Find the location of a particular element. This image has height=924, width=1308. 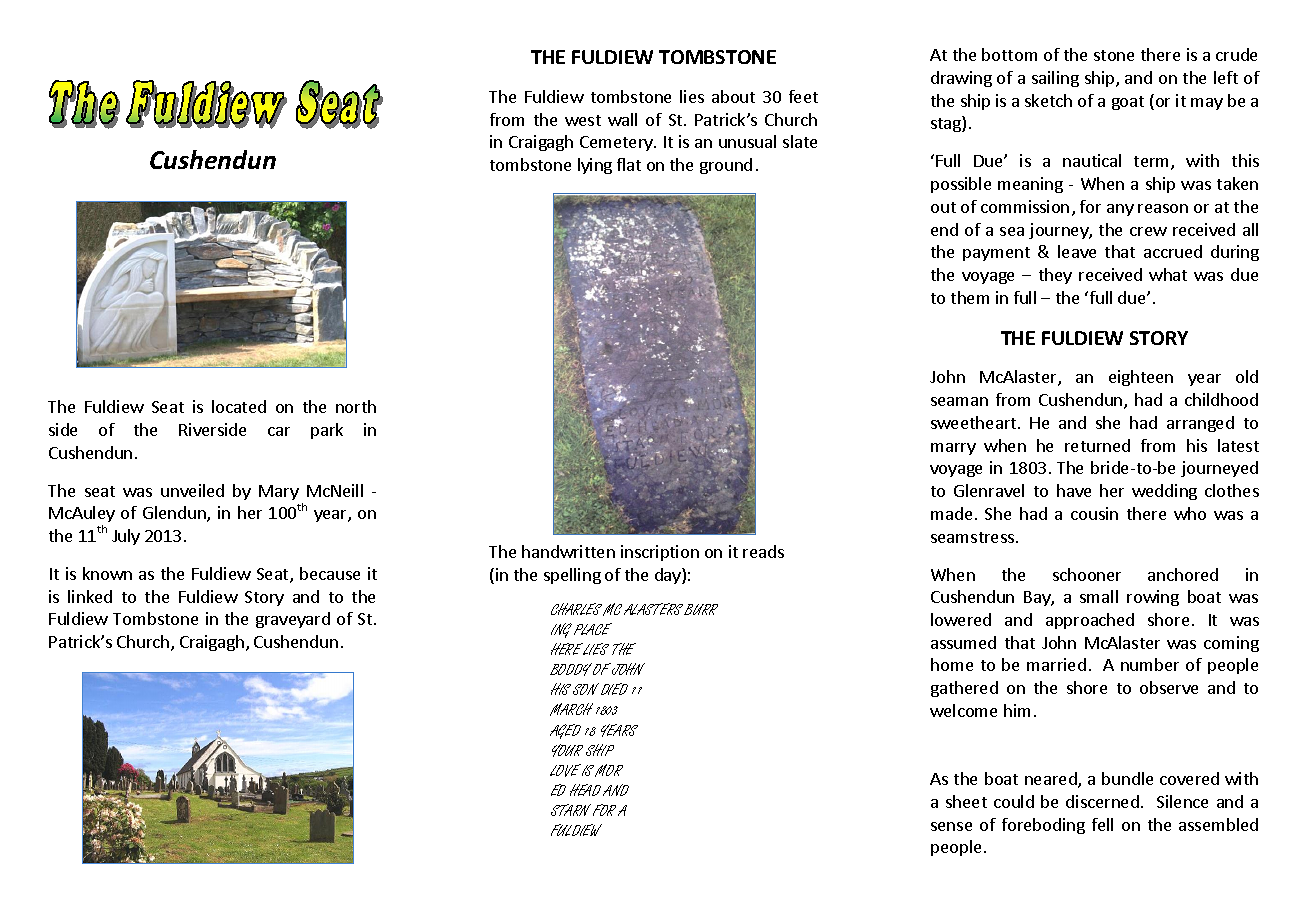

LOVE is located at coordinates (565, 770).
